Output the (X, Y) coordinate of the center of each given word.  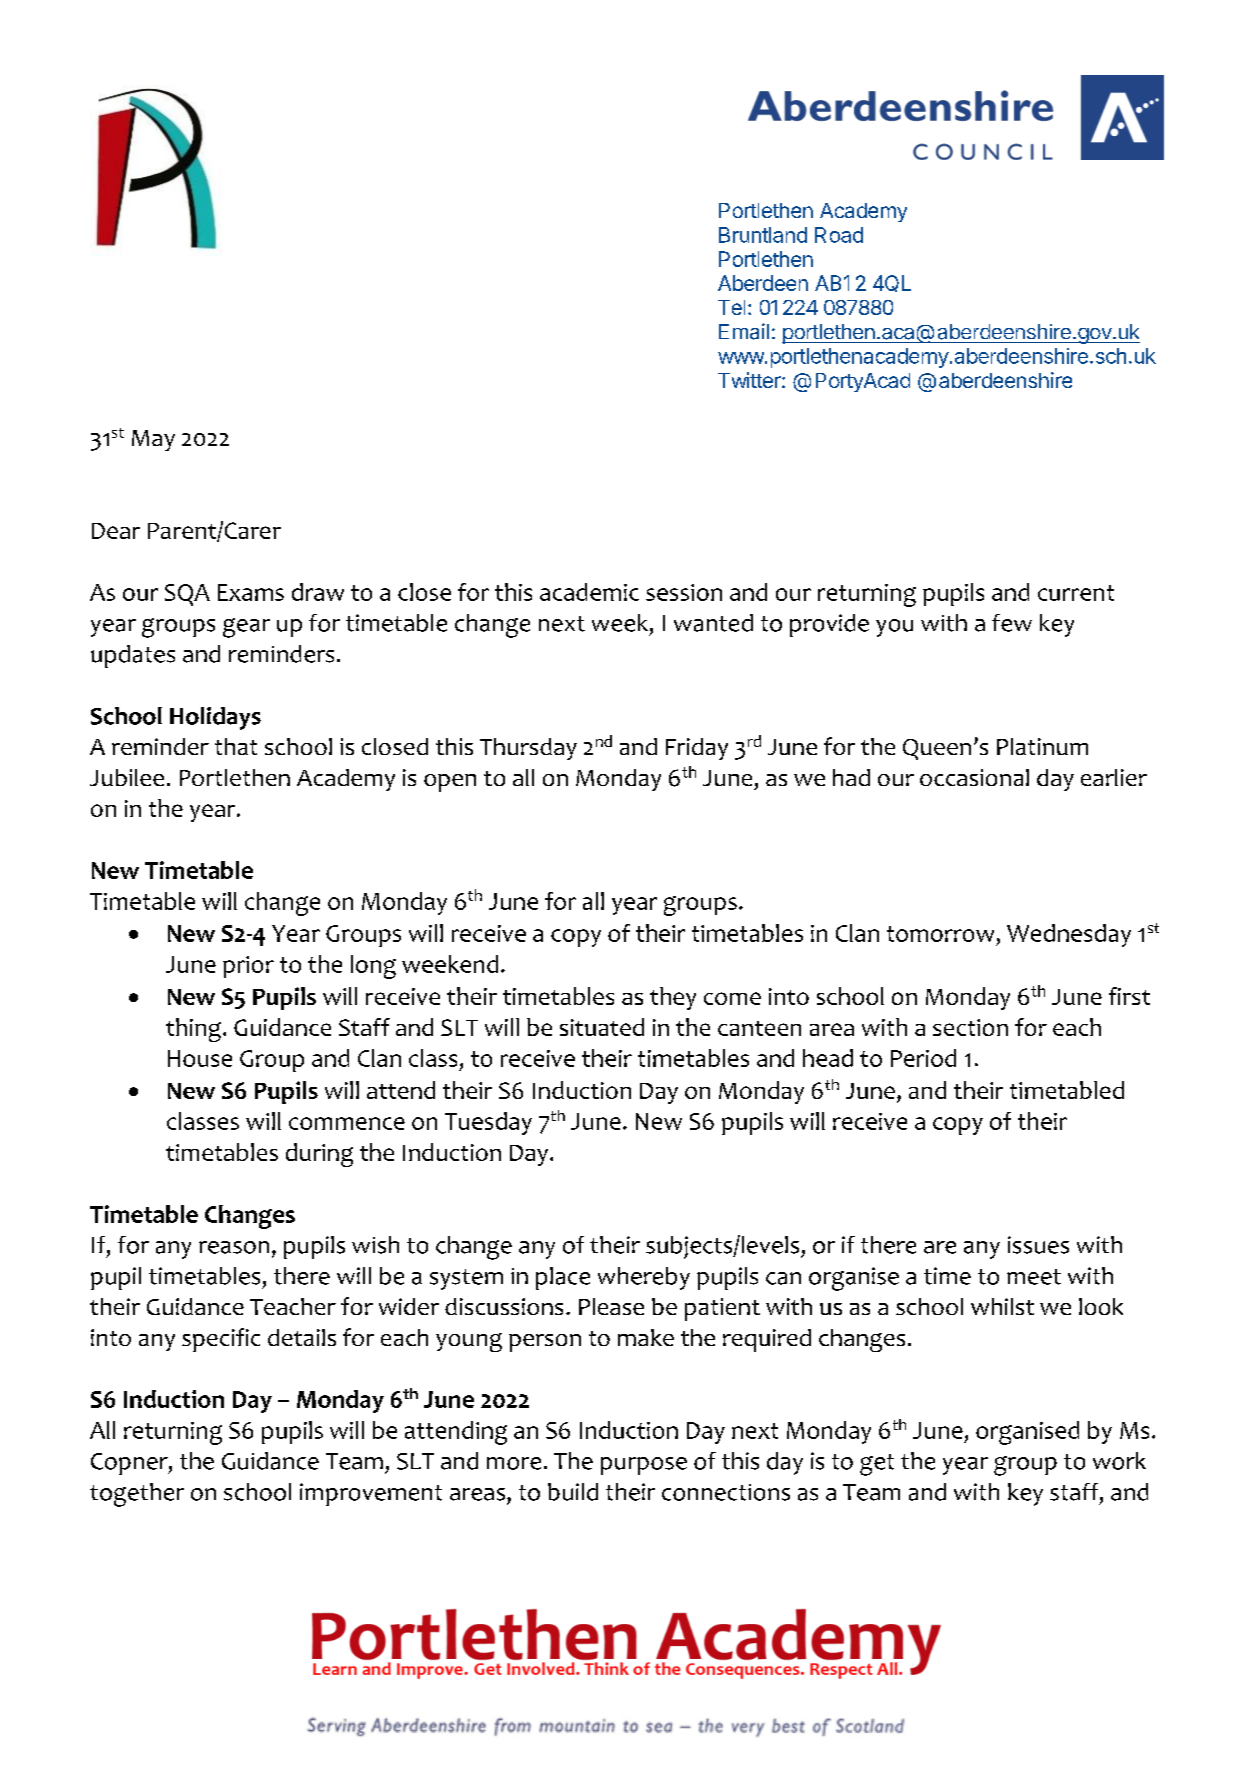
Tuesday (488, 1123)
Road (839, 235)
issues (1038, 1245)
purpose (644, 1466)
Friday (697, 749)
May (153, 440)
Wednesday (1069, 935)
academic (589, 592)
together (137, 1495)
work (1119, 1461)
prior (248, 967)
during (319, 1155)
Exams (251, 592)
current (1076, 593)
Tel (731, 307)
